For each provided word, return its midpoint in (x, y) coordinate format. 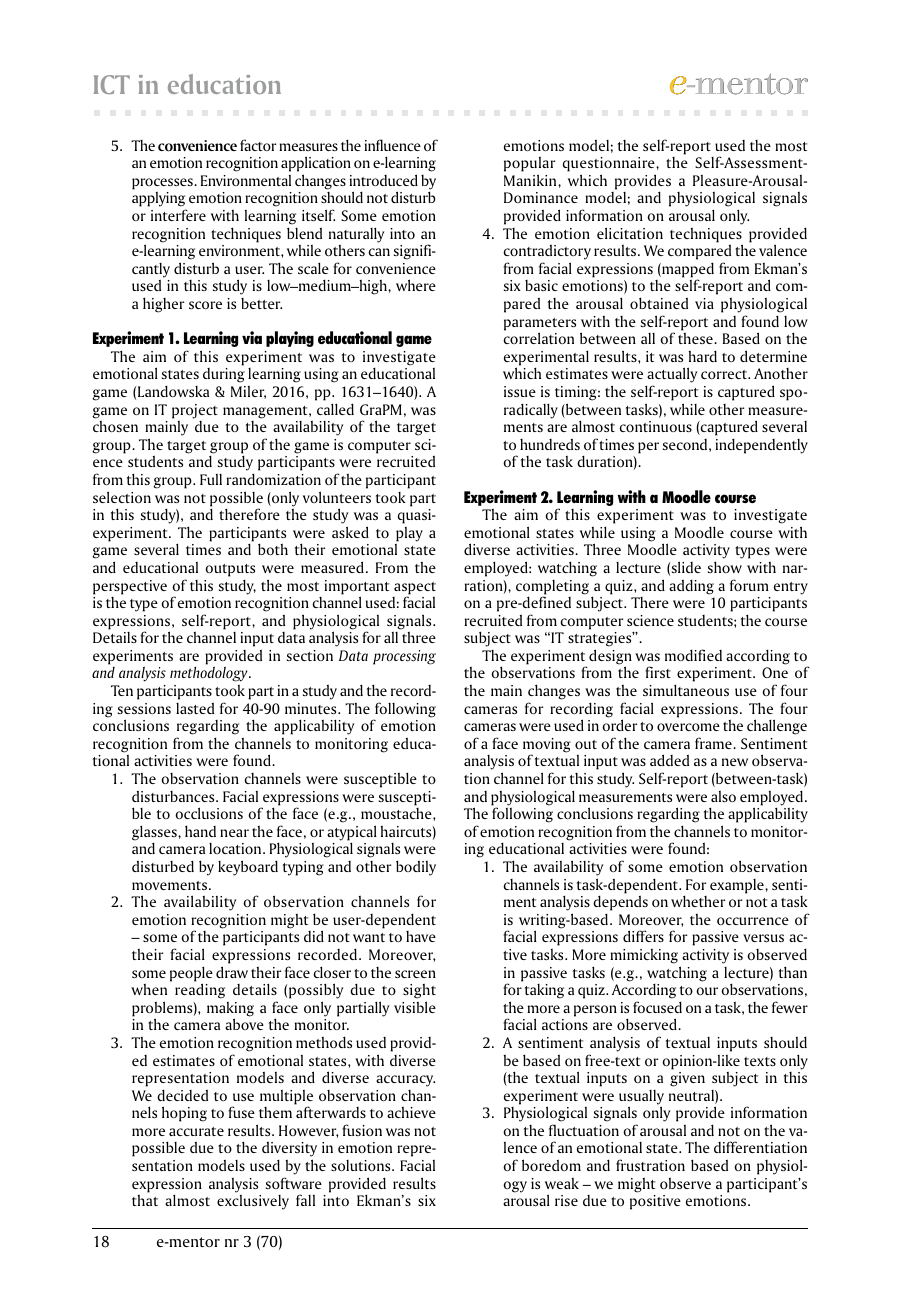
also (723, 796)
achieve (411, 1112)
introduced (383, 180)
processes (163, 184)
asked (350, 532)
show (725, 567)
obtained (659, 303)
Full (211, 479)
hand (200, 831)
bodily (416, 868)
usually (641, 1098)
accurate (196, 1131)
